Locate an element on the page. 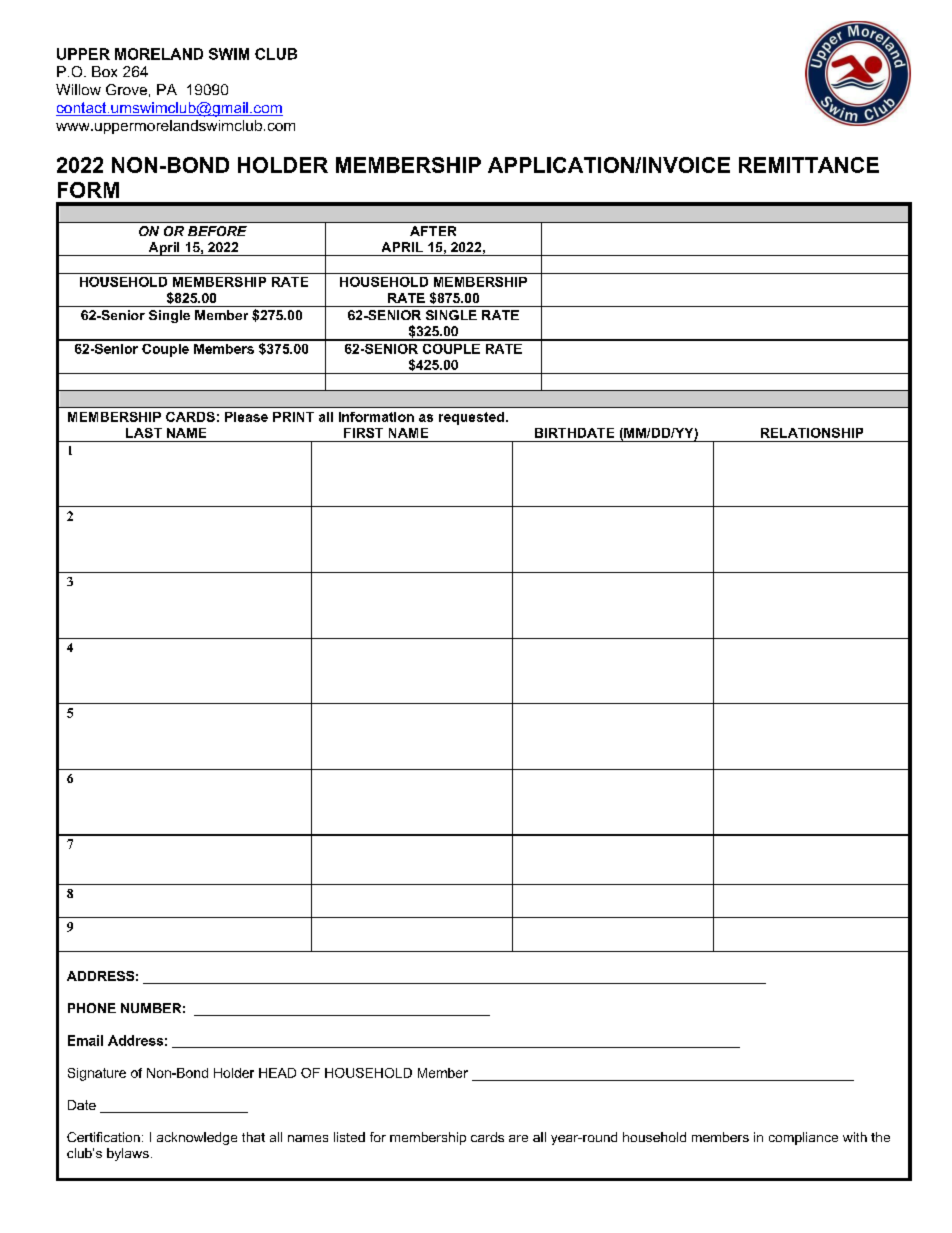 The width and height of the image is (952, 1233). FIRST is located at coordinates (363, 433).
